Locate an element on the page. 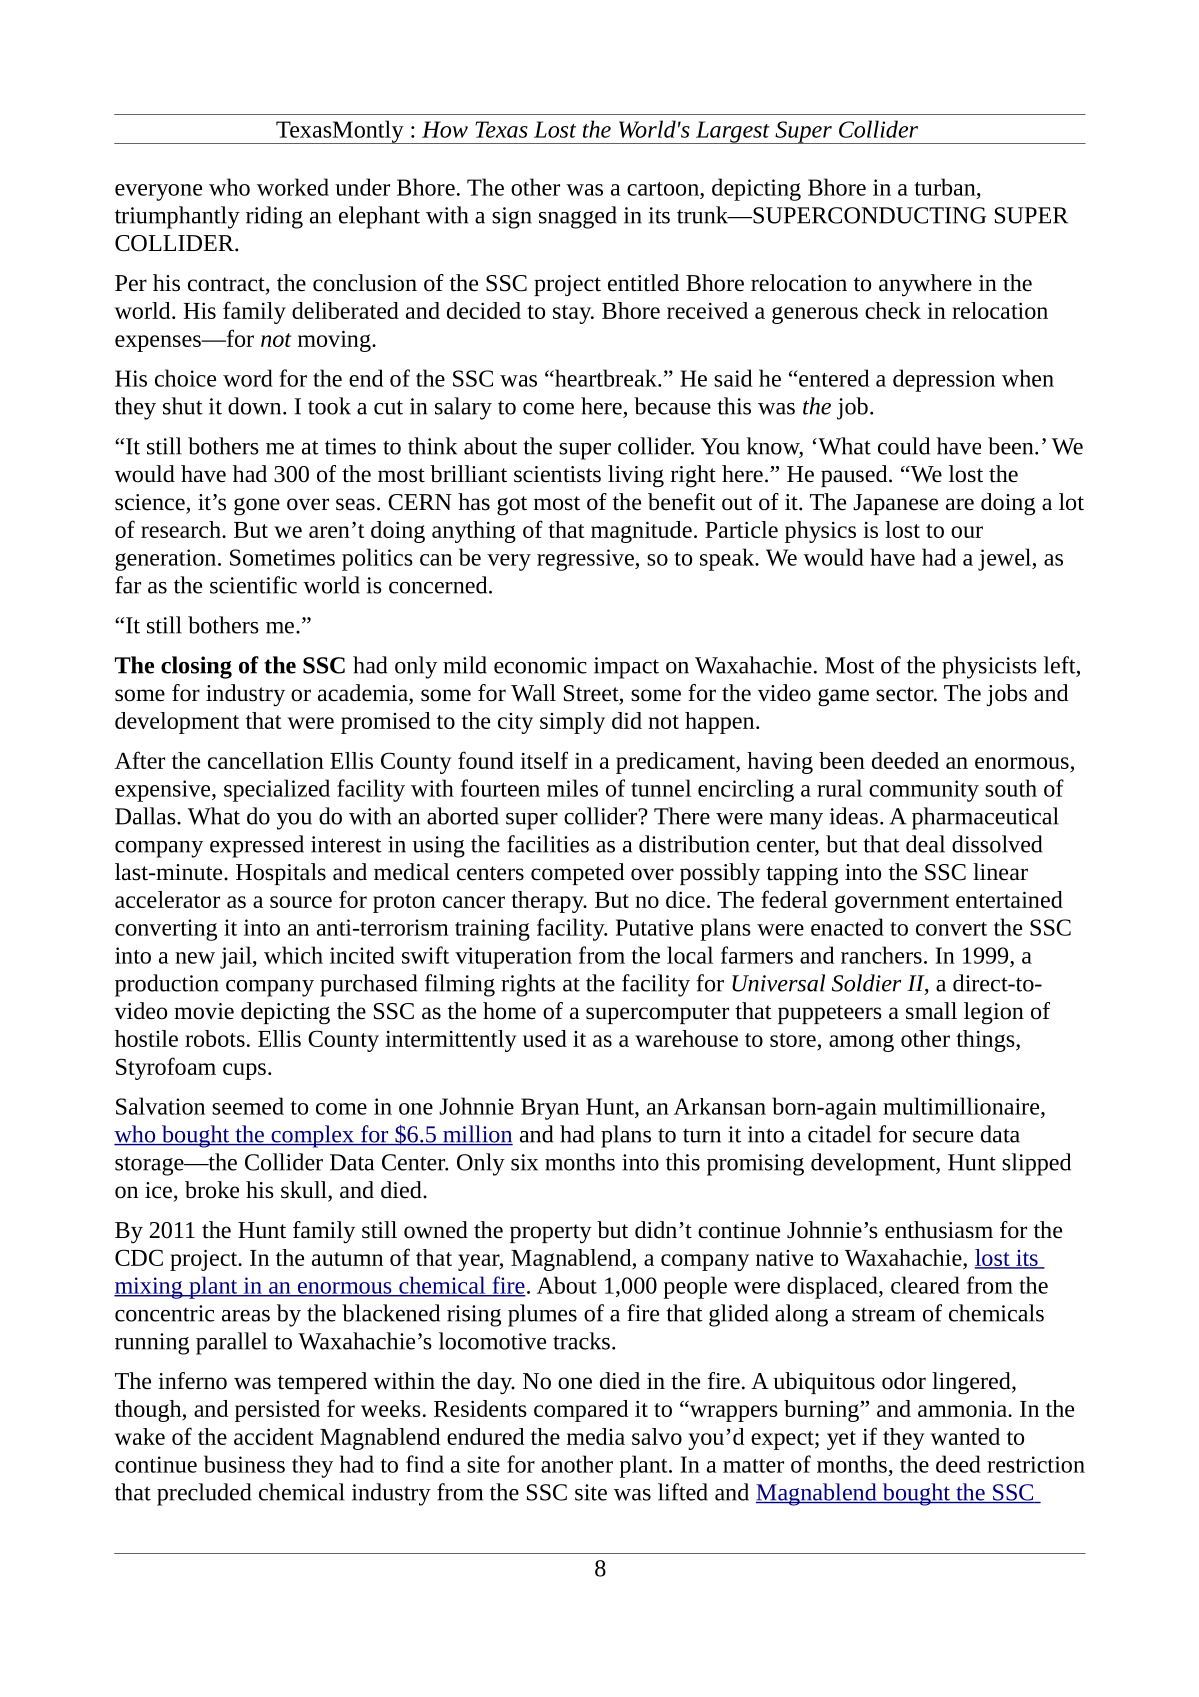 The height and width of the image is (1697, 1199). pharmaceutical is located at coordinates (985, 818).
